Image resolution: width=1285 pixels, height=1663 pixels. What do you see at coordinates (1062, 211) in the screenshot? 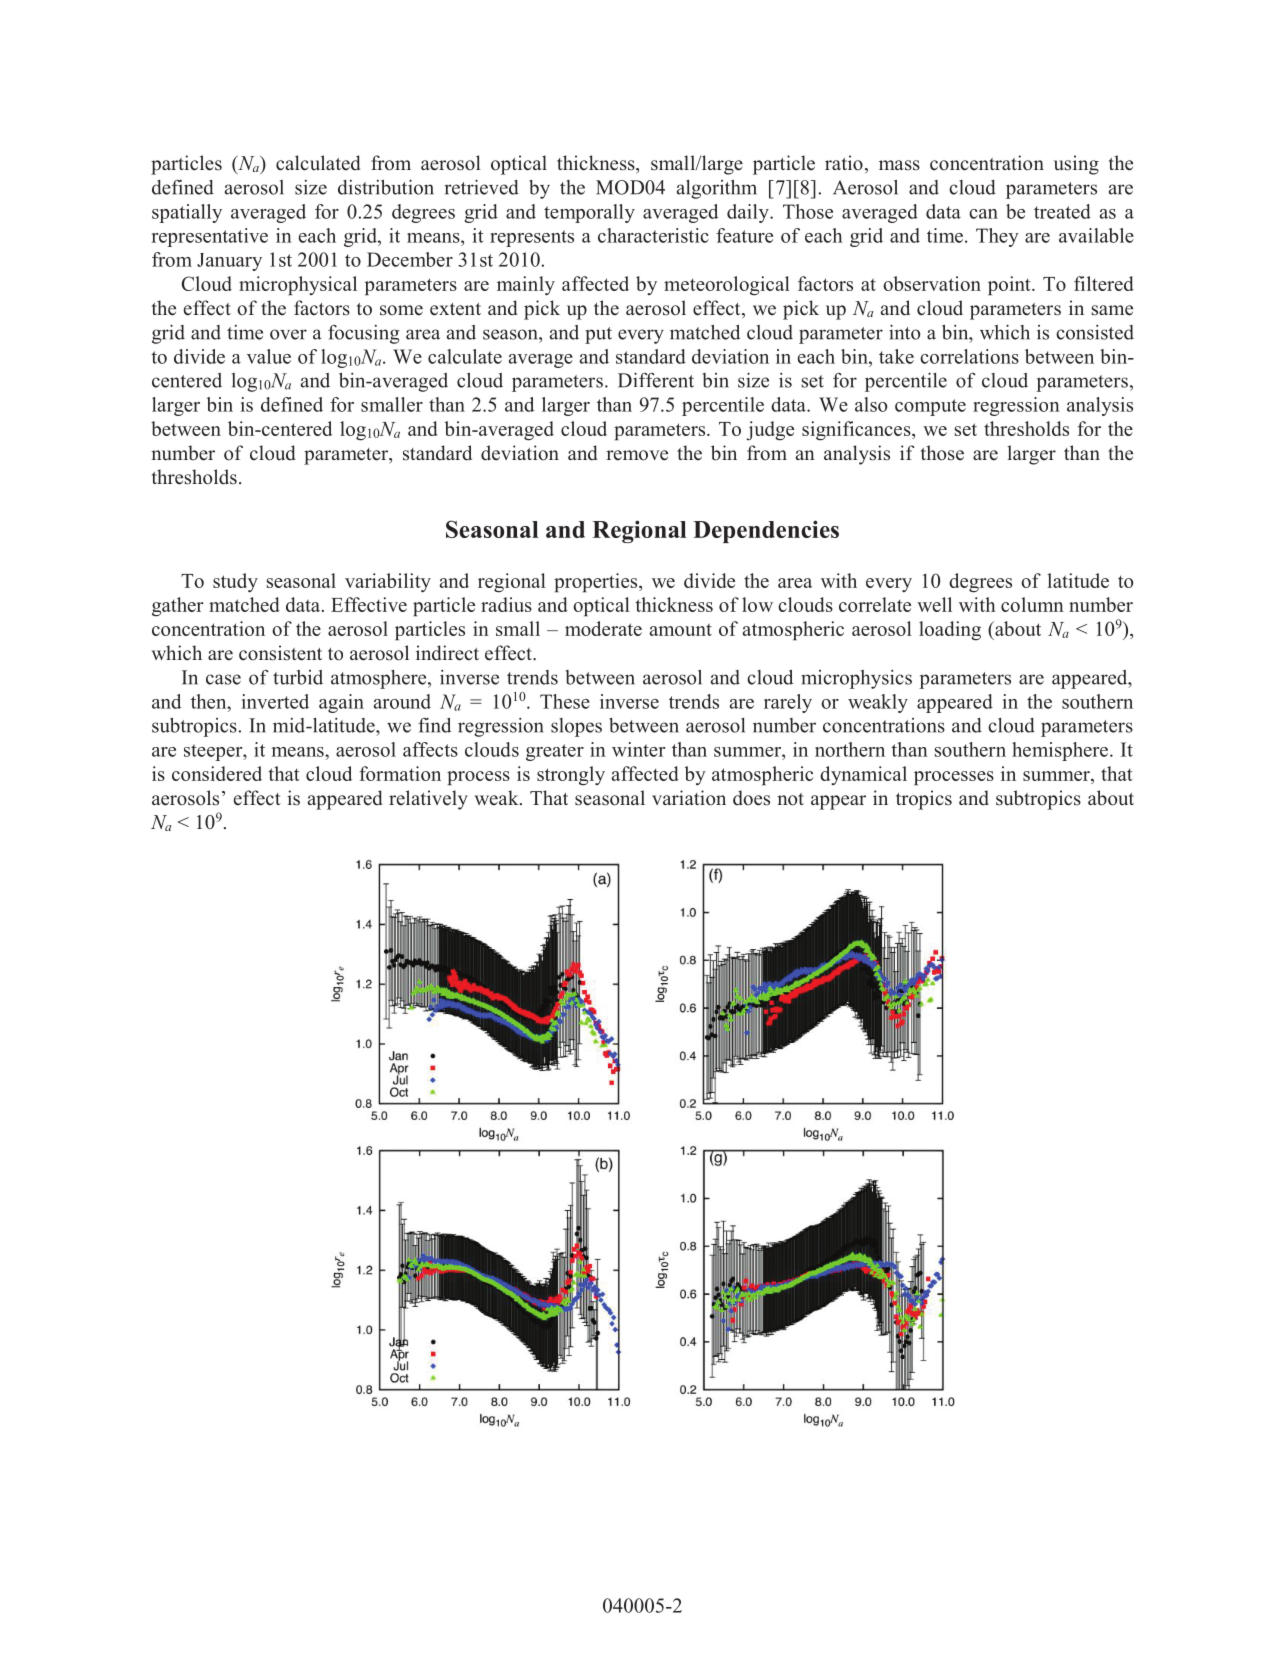
I see `treated` at bounding box center [1062, 211].
